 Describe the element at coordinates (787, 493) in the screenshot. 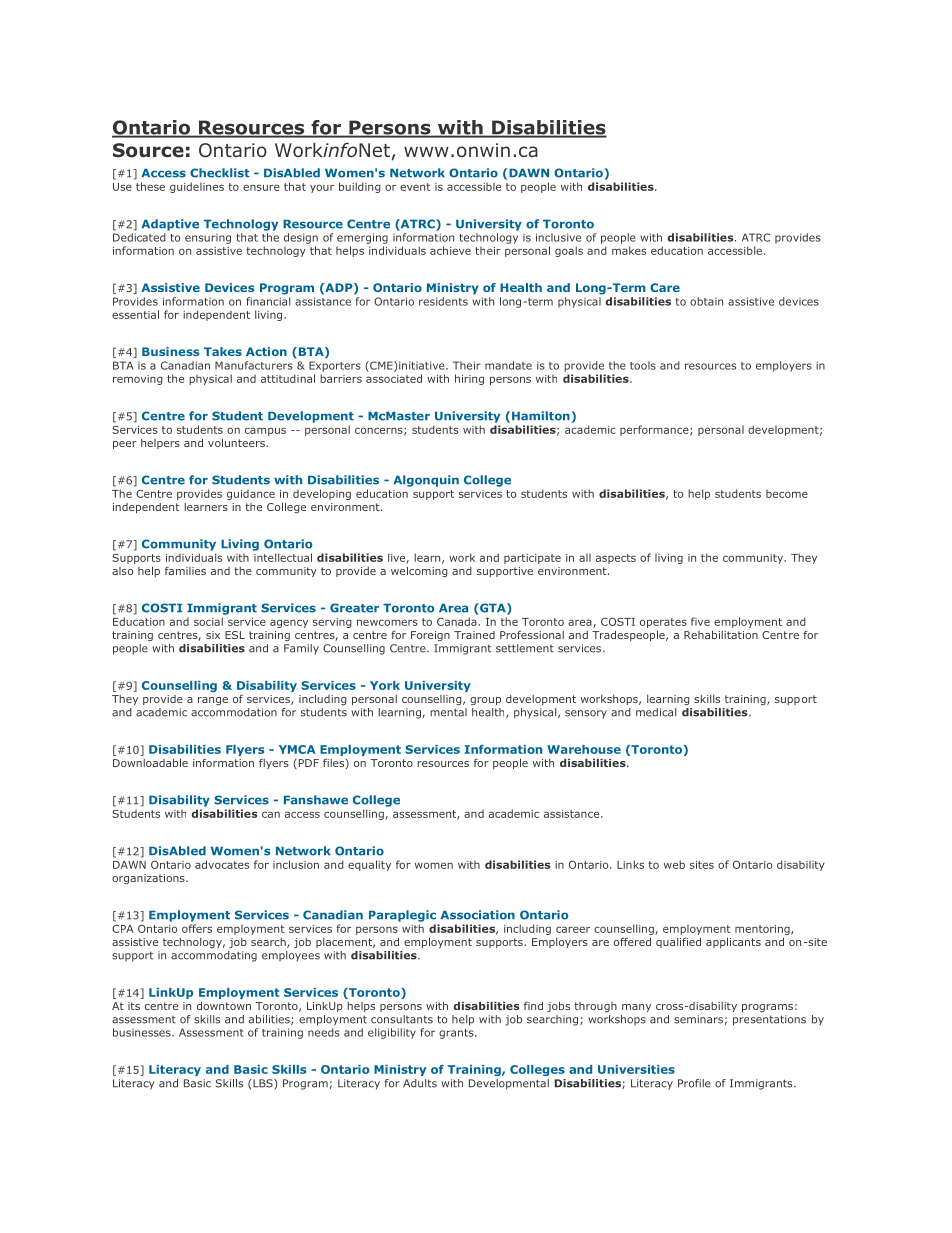

I see `become` at that location.
